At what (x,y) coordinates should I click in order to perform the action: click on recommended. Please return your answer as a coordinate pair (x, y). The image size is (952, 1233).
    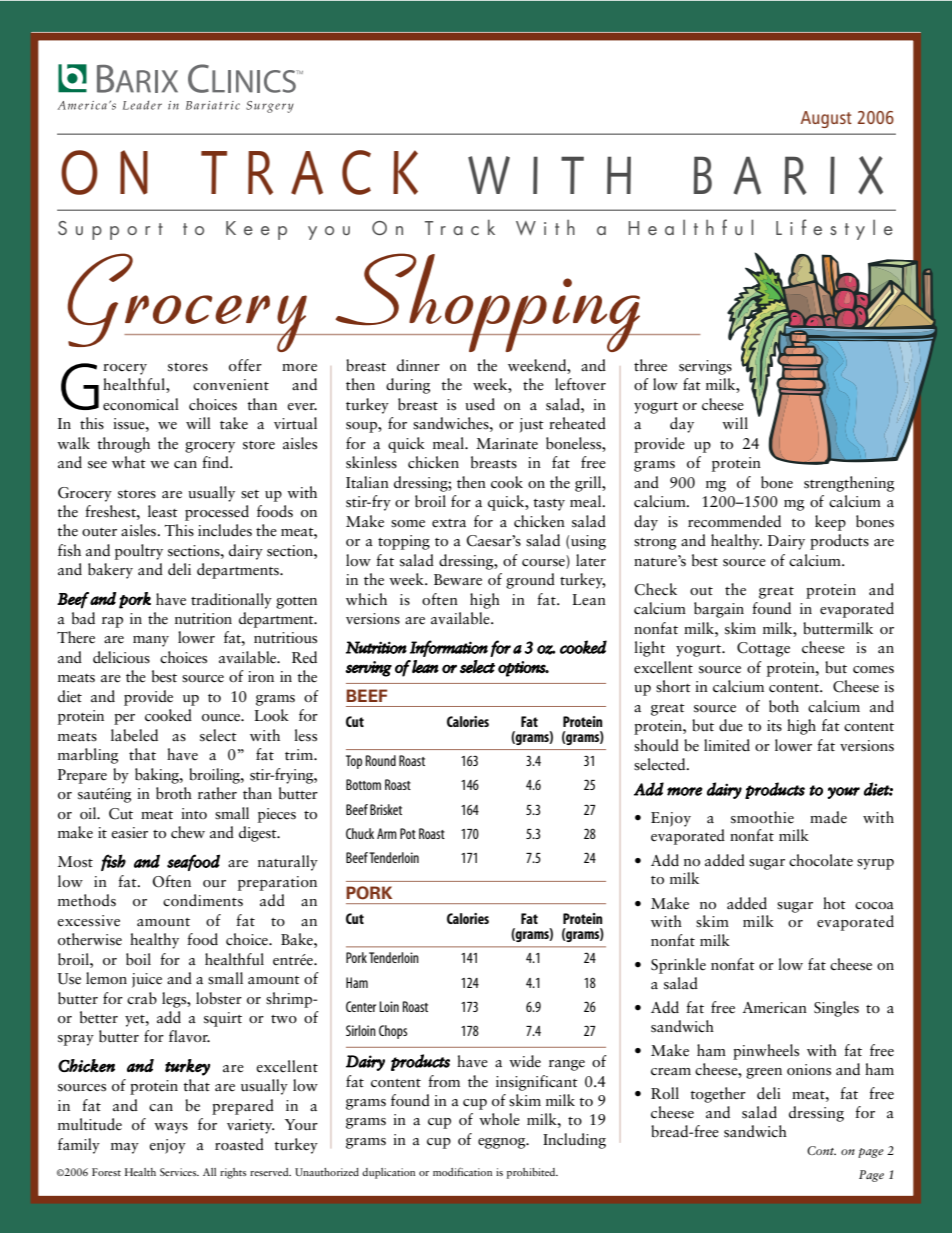
    Looking at the image, I should click on (734, 521).
